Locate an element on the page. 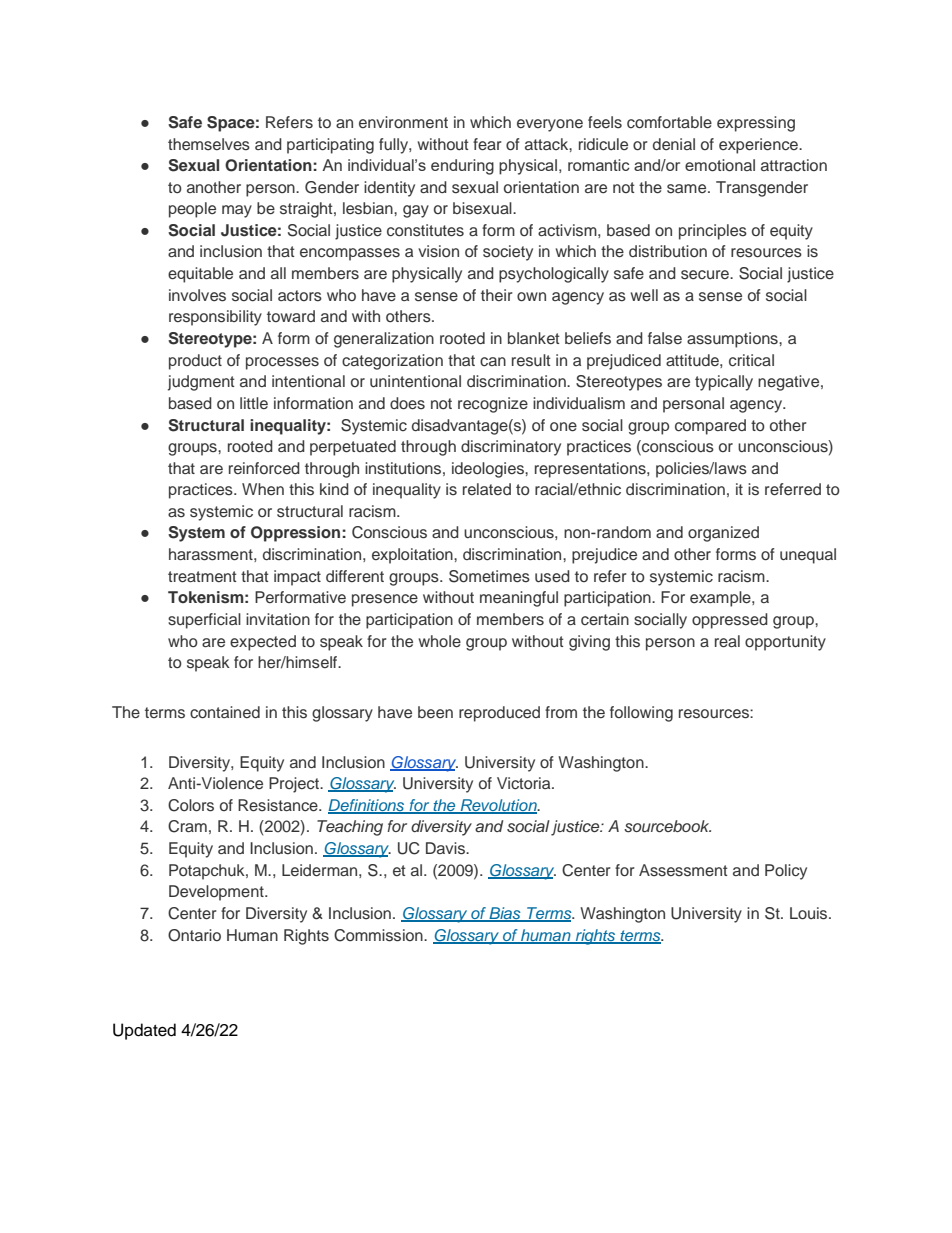 The width and height of the image is (952, 1233). treatment is located at coordinates (202, 577).
